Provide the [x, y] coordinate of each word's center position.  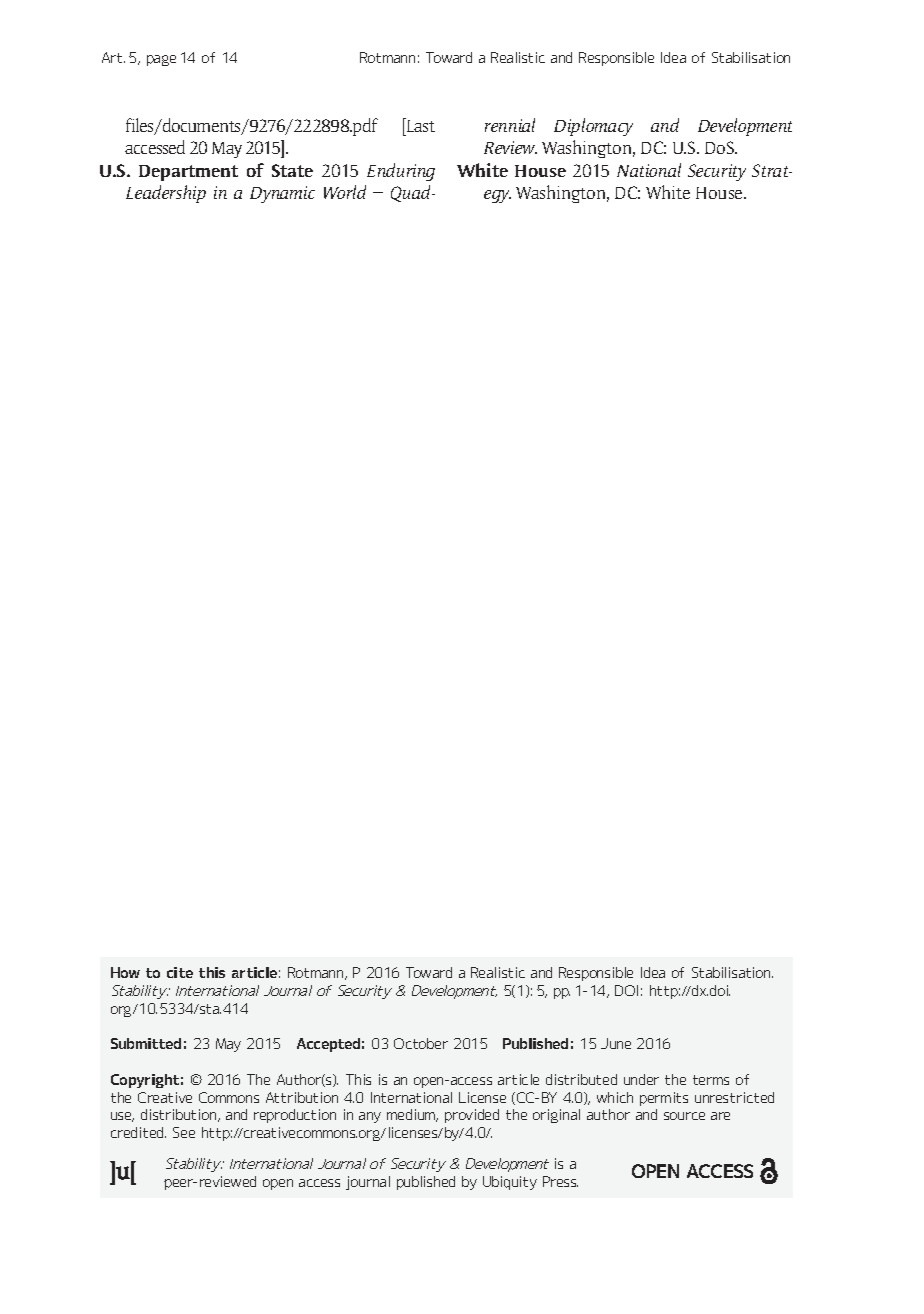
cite [180, 972]
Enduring [401, 172]
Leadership [166, 194]
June [616, 1043]
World [345, 192]
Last [420, 125]
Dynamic [282, 194]
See [184, 1132]
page [161, 60]
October [421, 1043]
